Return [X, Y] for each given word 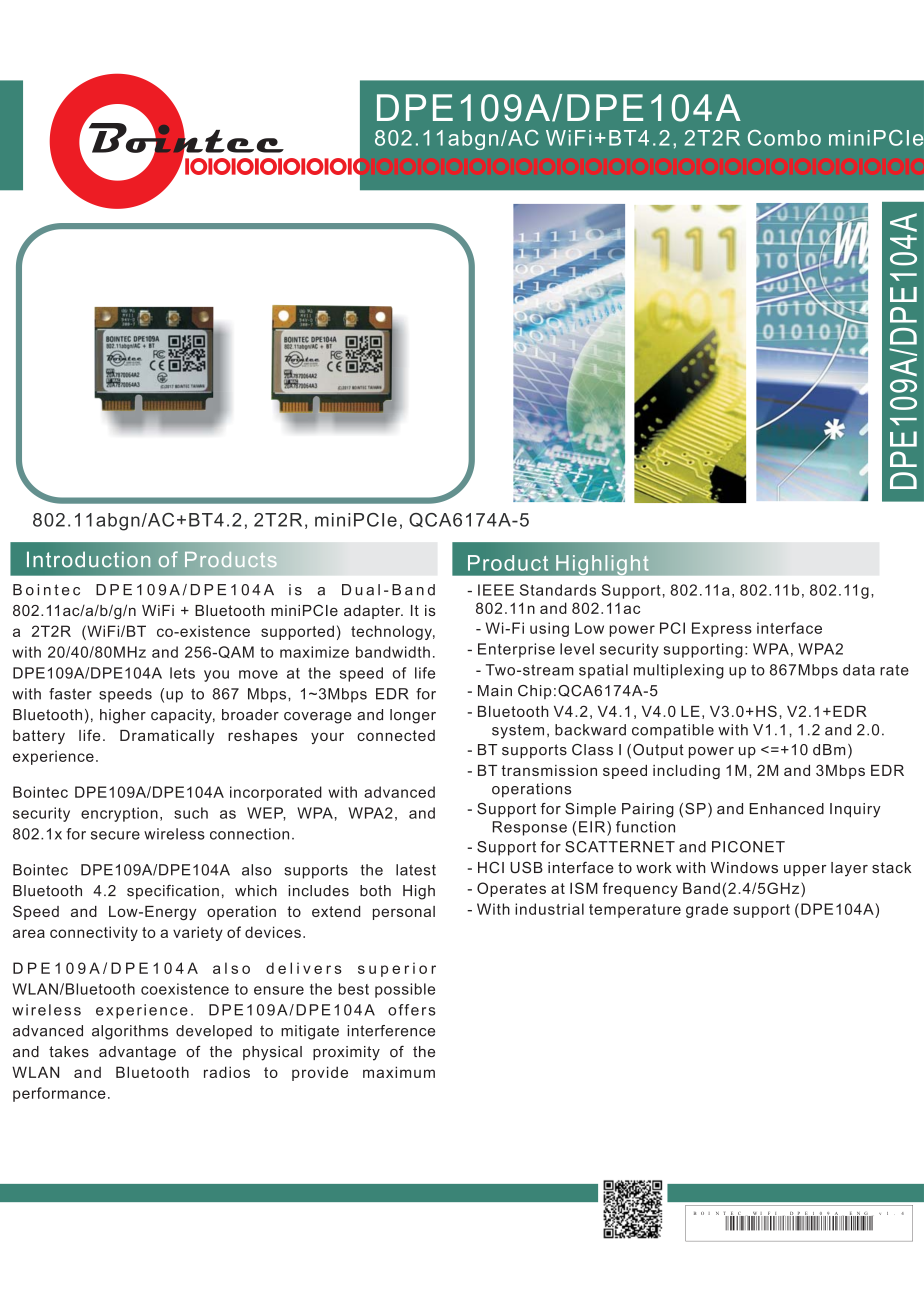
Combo [784, 138]
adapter [373, 612]
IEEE [496, 590]
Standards [558, 590]
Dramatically [167, 737]
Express [722, 629]
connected [396, 735]
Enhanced [787, 809]
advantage [137, 1053]
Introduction [89, 559]
